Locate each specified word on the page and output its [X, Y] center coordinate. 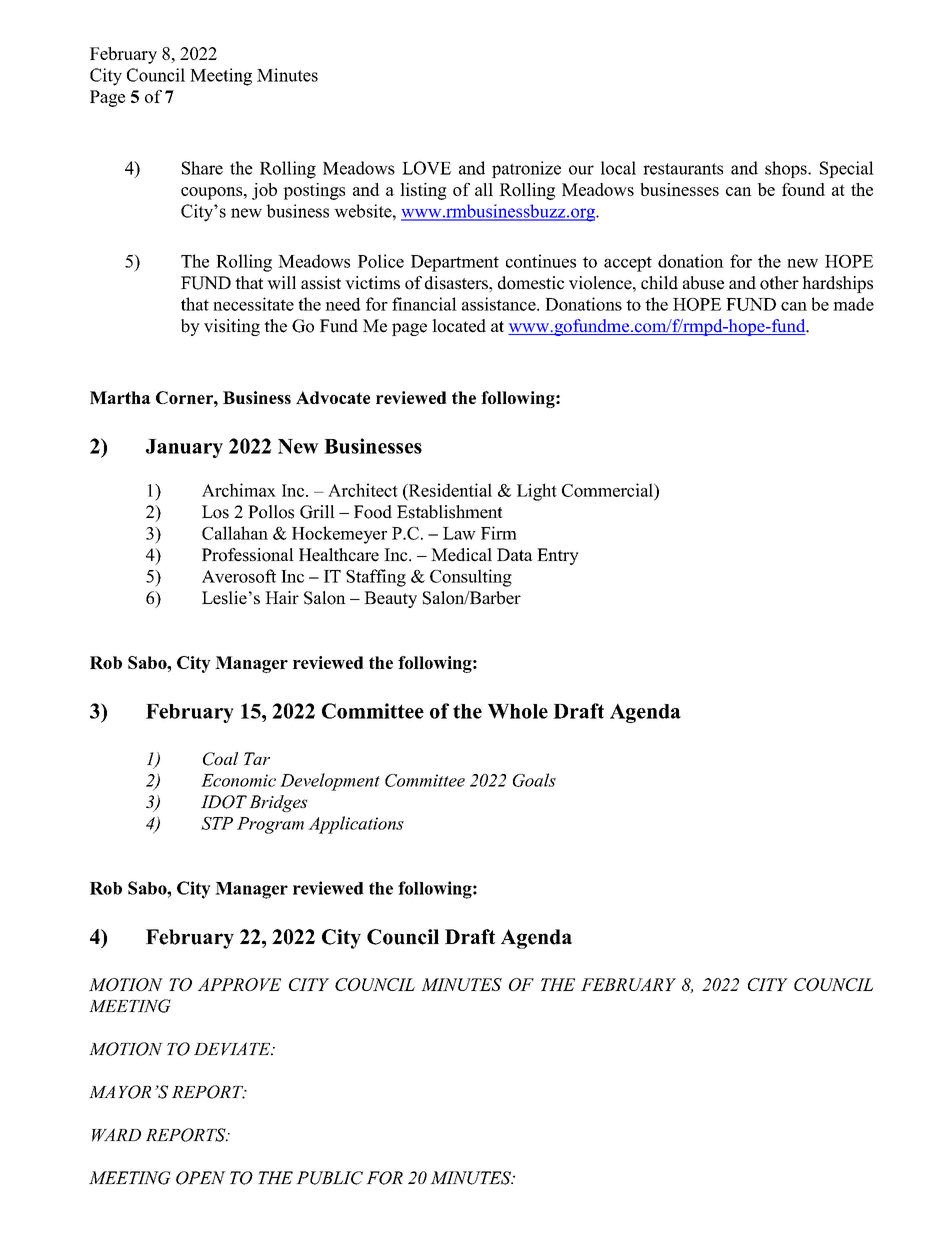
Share [202, 168]
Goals [534, 780]
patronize [526, 169]
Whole [518, 711]
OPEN [201, 1178]
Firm [499, 533]
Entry [558, 556]
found [803, 189]
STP [217, 823]
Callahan [235, 533]
